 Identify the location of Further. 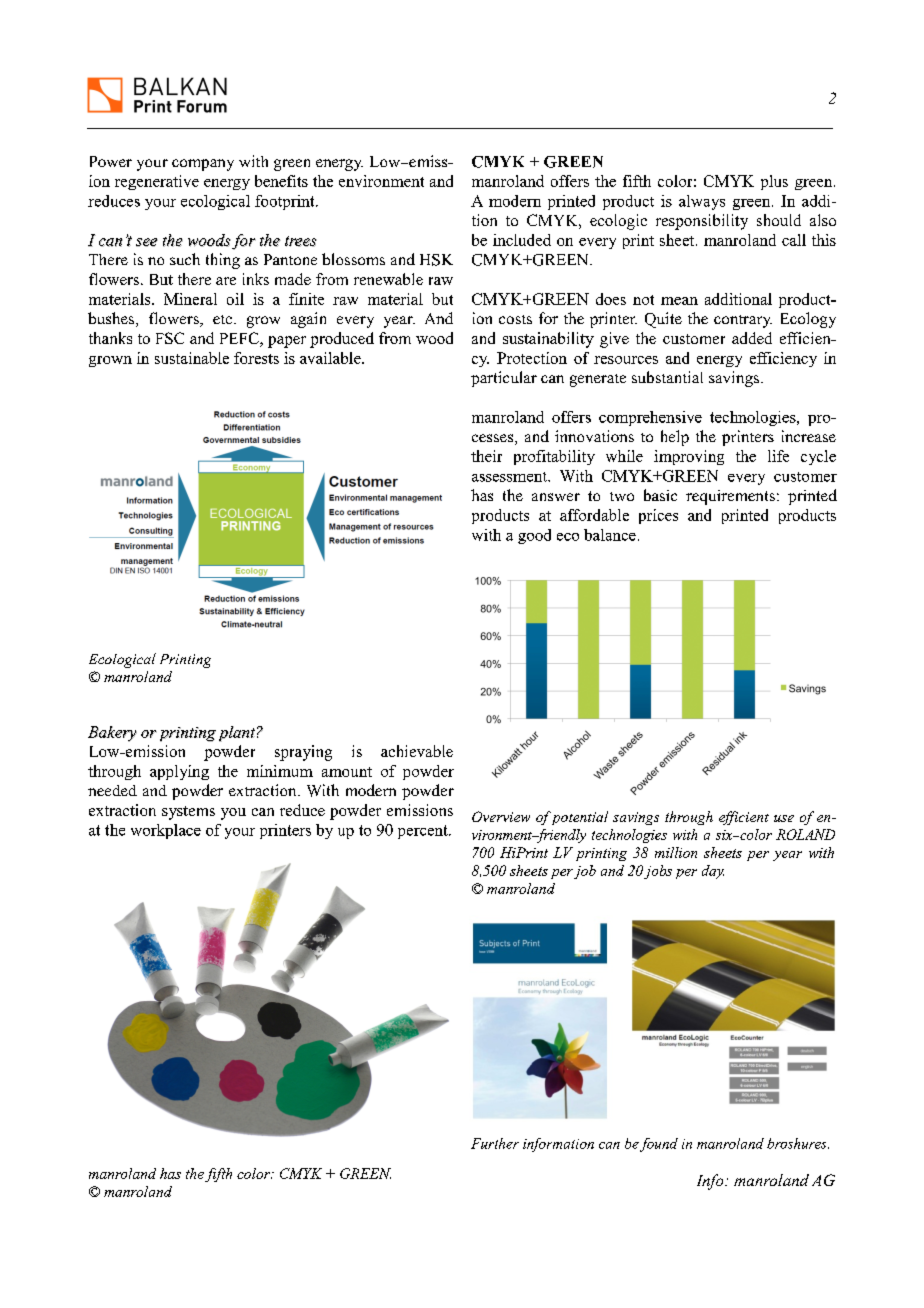
(495, 1143).
